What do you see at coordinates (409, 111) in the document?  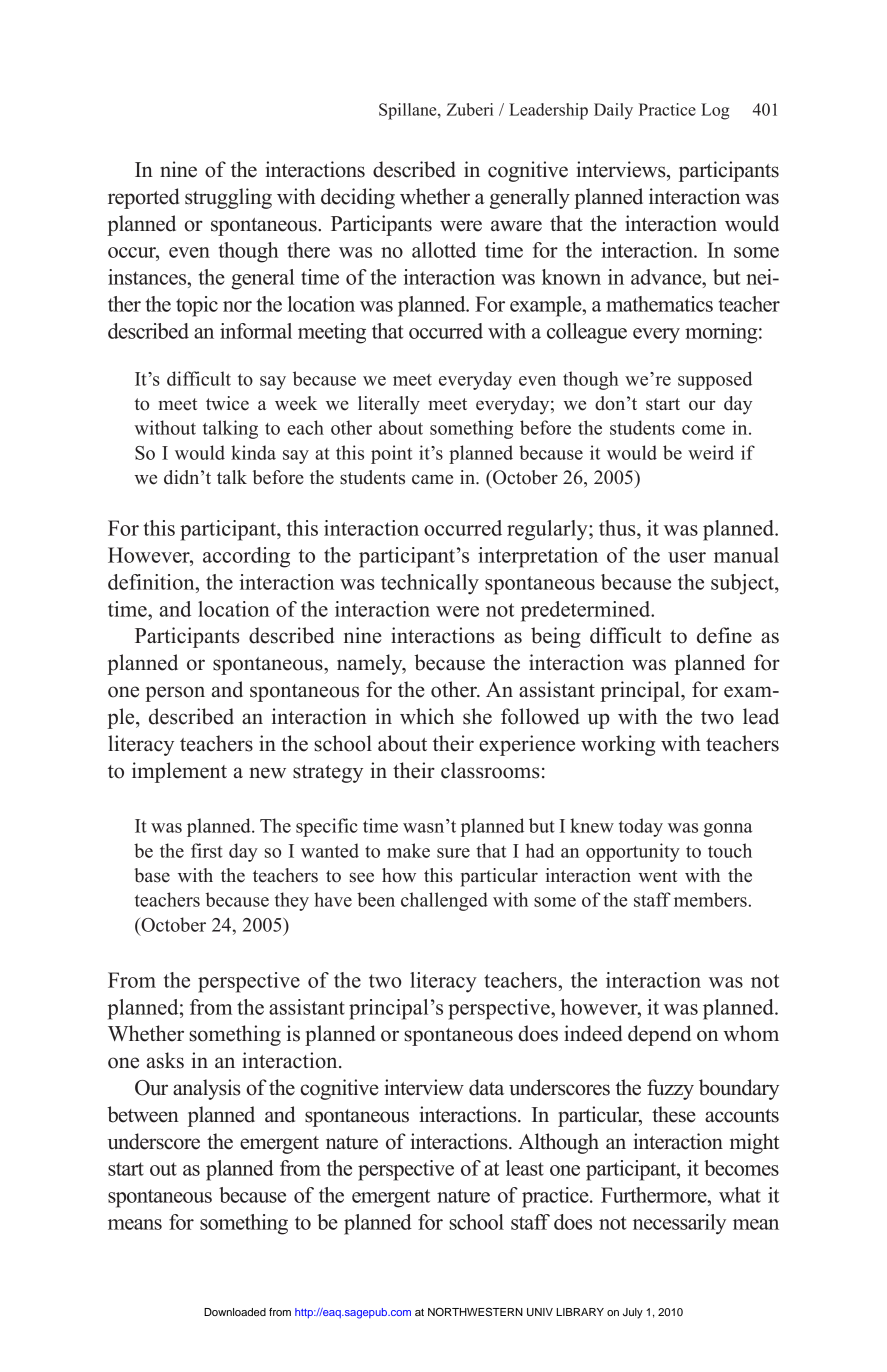 I see `Spillane` at bounding box center [409, 111].
